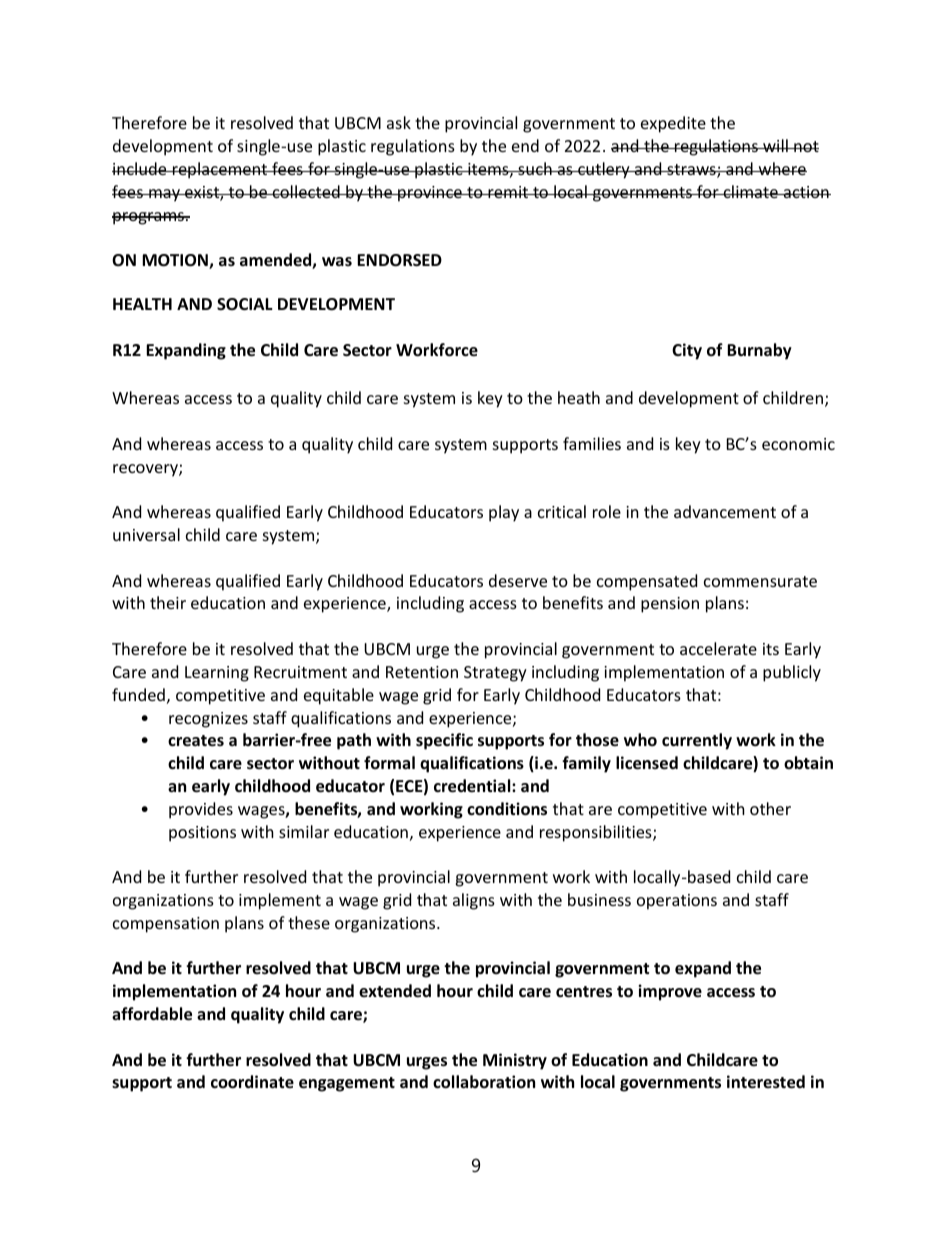 This screenshot has width=952, height=1233. I want to click on Burnaby, so click(759, 351).
